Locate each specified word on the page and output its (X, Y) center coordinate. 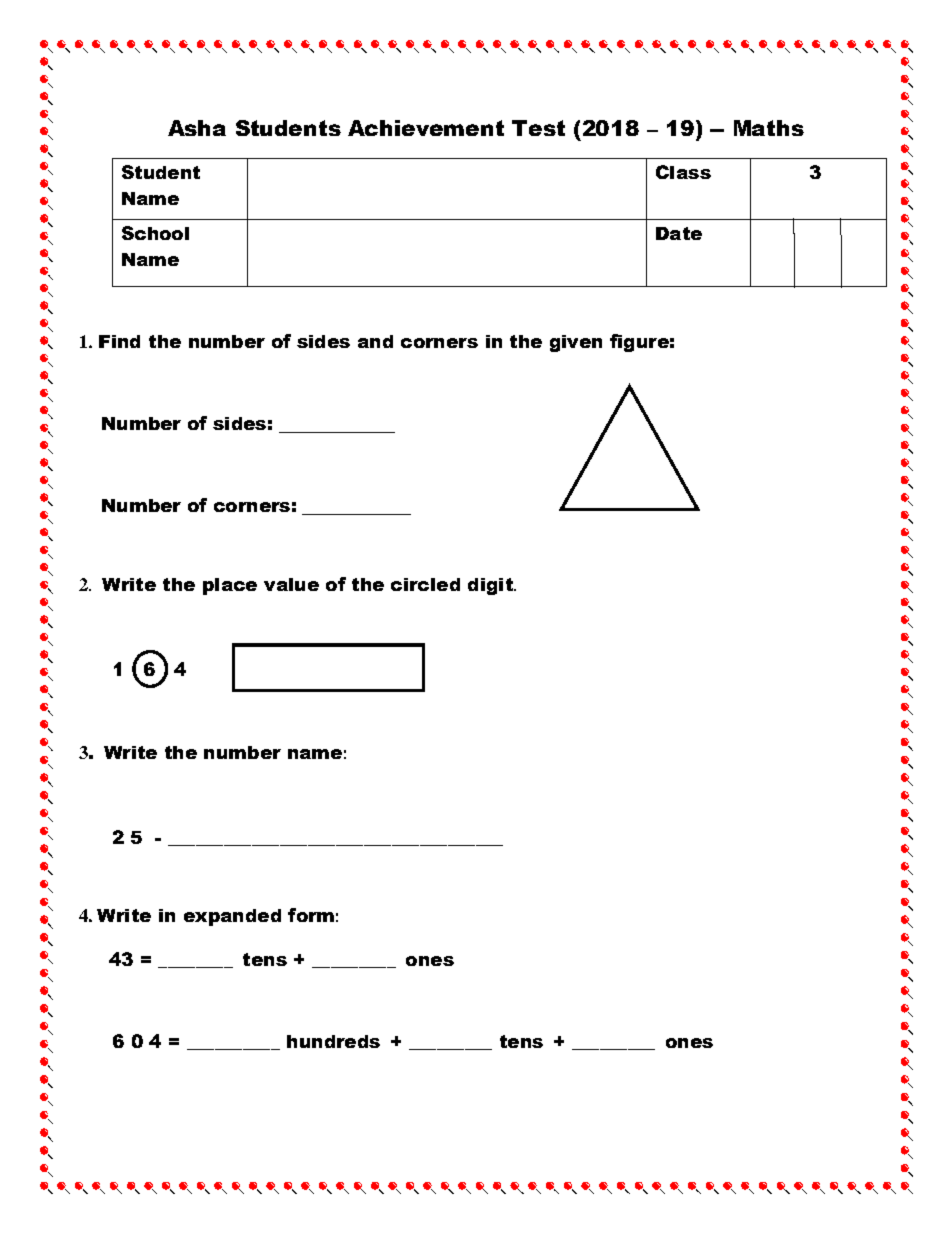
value (291, 584)
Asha (197, 128)
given (576, 343)
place (230, 586)
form (311, 915)
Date (679, 233)
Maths (769, 128)
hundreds (333, 1041)
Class (683, 172)
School (155, 233)
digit (491, 586)
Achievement (426, 128)
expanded (232, 917)
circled (425, 584)
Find (119, 341)
